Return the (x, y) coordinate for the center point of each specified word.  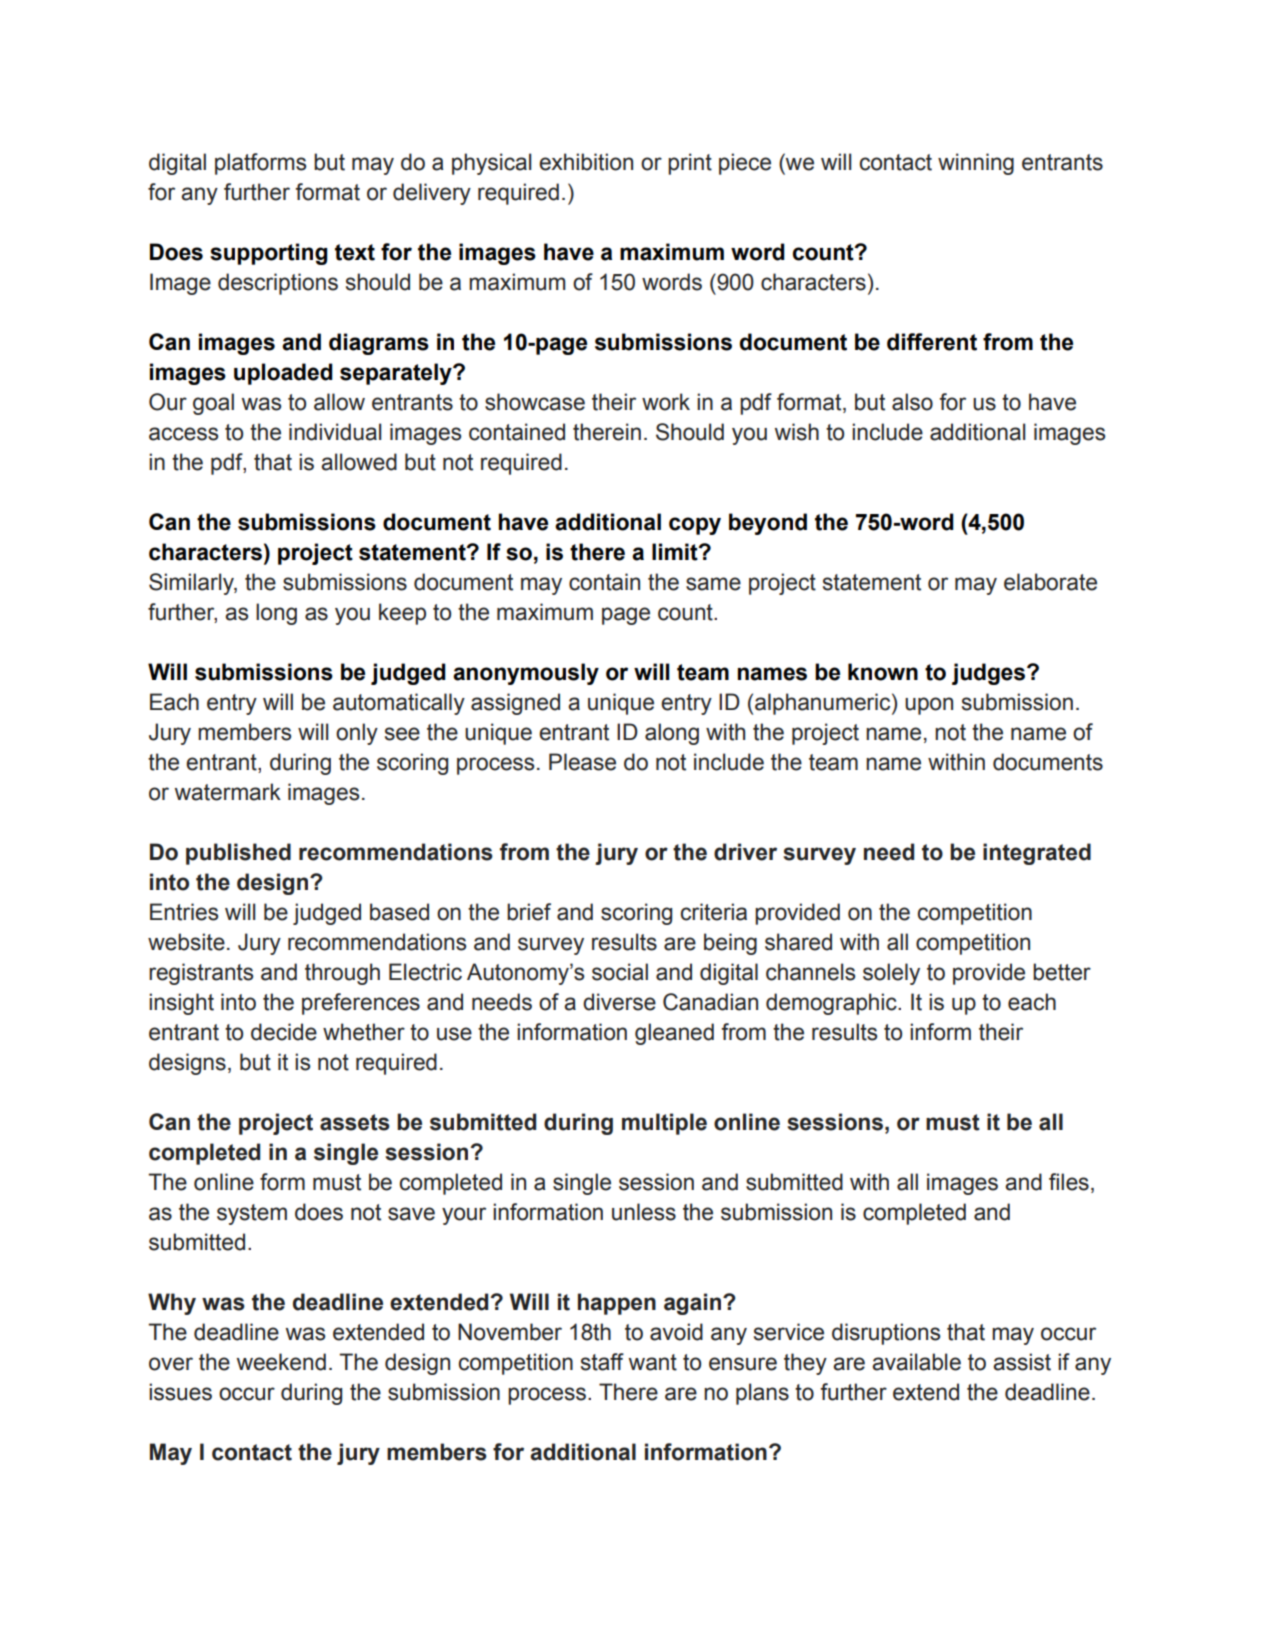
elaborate (1050, 582)
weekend (281, 1362)
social (620, 972)
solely (891, 974)
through (342, 974)
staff (602, 1362)
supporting (268, 254)
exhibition (586, 162)
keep (402, 614)
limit (676, 552)
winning (976, 164)
